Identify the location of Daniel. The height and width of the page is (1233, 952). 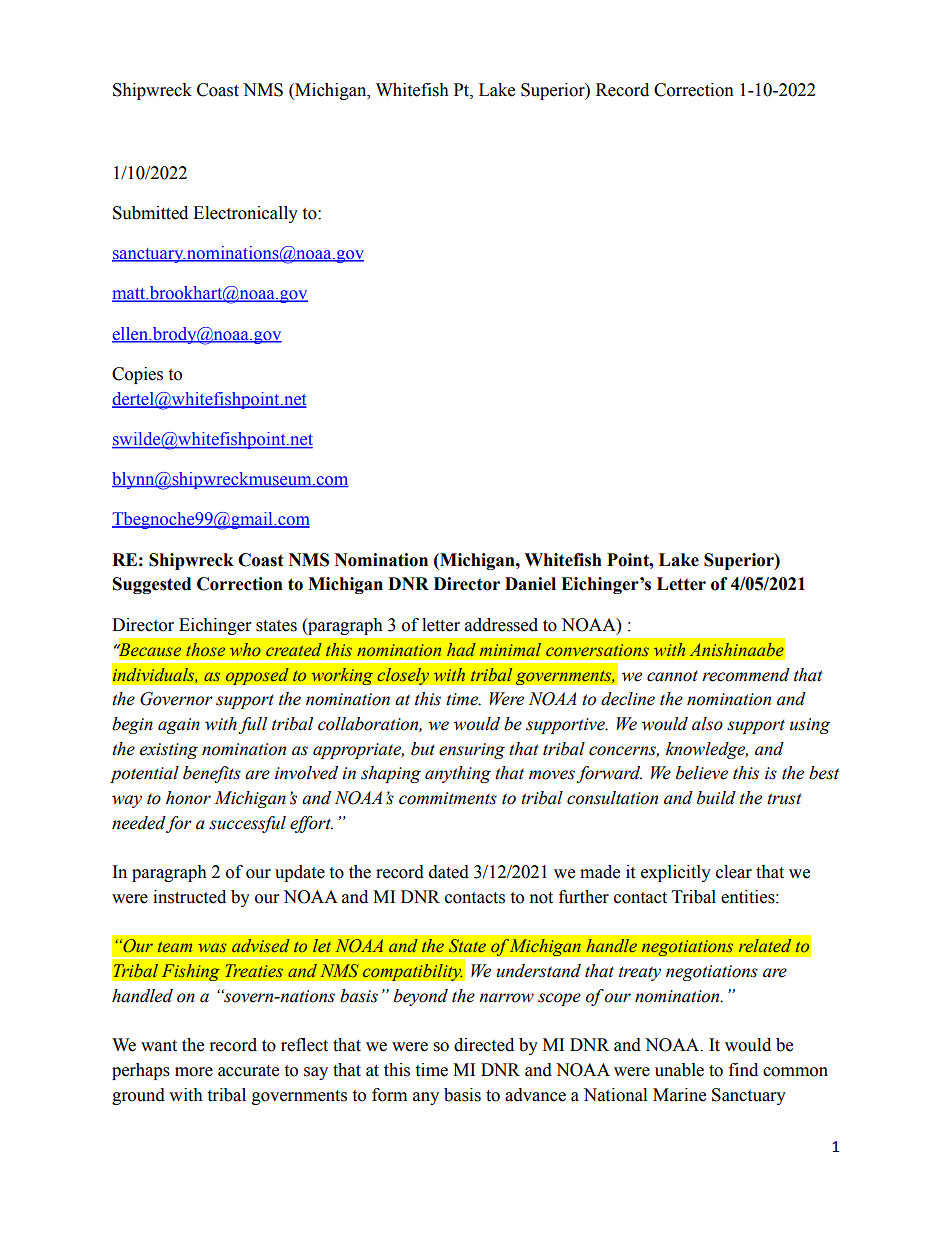
(530, 584).
